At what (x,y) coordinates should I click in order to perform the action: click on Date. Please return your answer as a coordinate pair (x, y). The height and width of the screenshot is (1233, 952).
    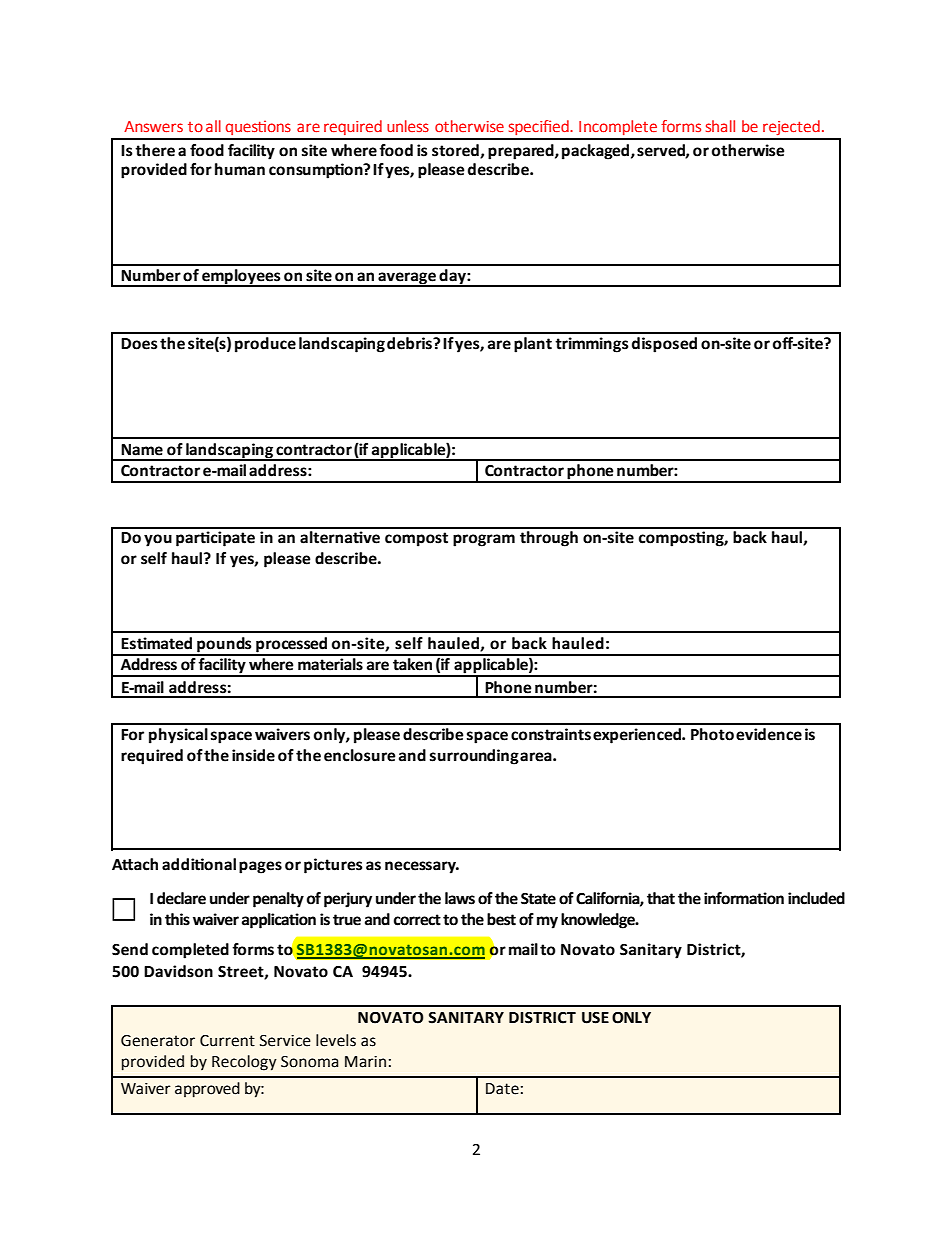
    Looking at the image, I should click on (502, 1089).
